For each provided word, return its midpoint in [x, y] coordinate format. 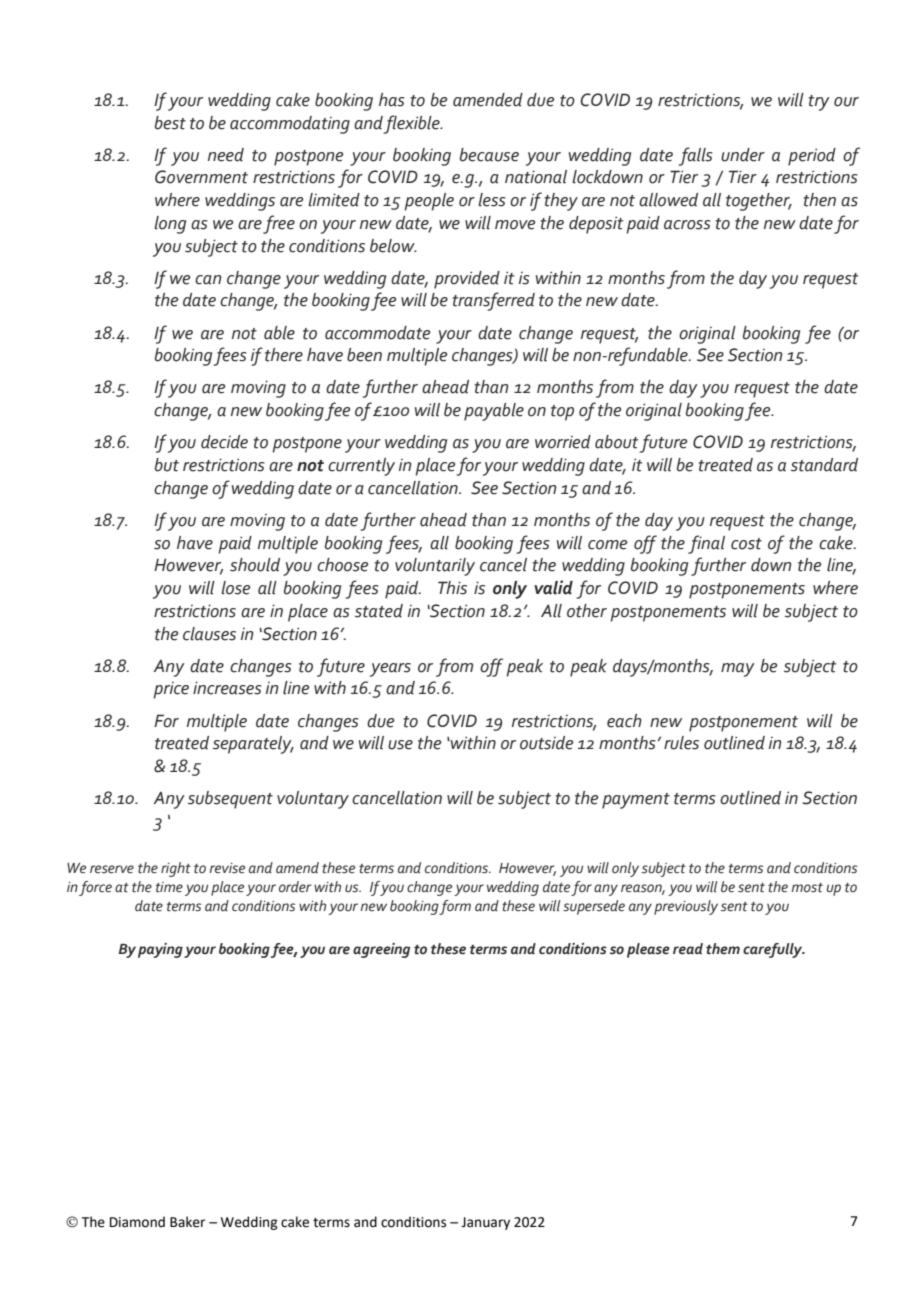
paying [160, 950]
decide [224, 442]
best [170, 123]
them [723, 949]
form [455, 907]
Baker [187, 1222]
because [489, 155]
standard [824, 465]
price [171, 690]
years [390, 670]
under [743, 155]
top [562, 413]
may [738, 670]
